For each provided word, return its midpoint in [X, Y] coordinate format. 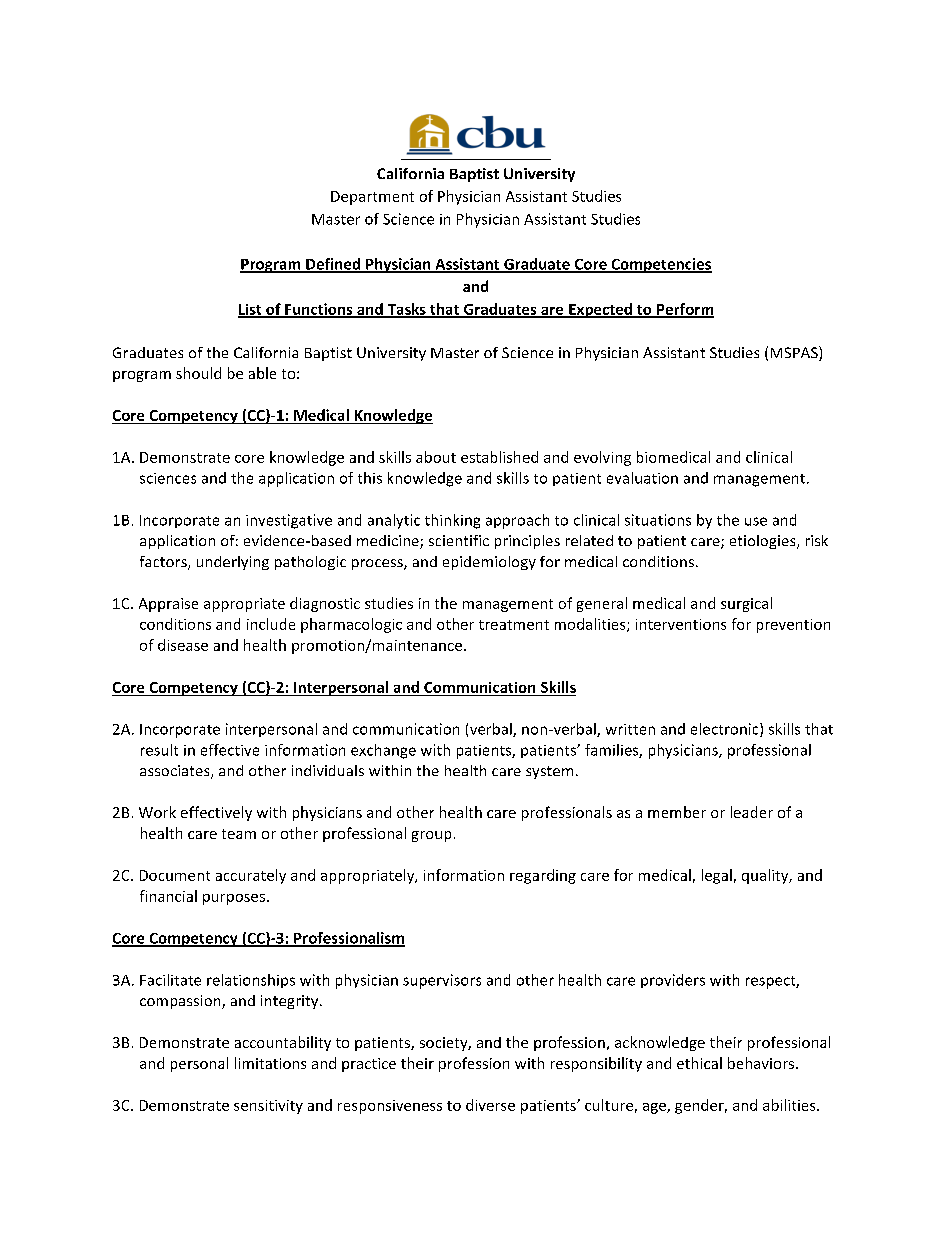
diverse [490, 1105]
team [239, 834]
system [549, 772]
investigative [289, 521]
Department [372, 198]
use [756, 521]
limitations [270, 1063]
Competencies [660, 265]
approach [517, 521]
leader [752, 812]
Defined [333, 265]
